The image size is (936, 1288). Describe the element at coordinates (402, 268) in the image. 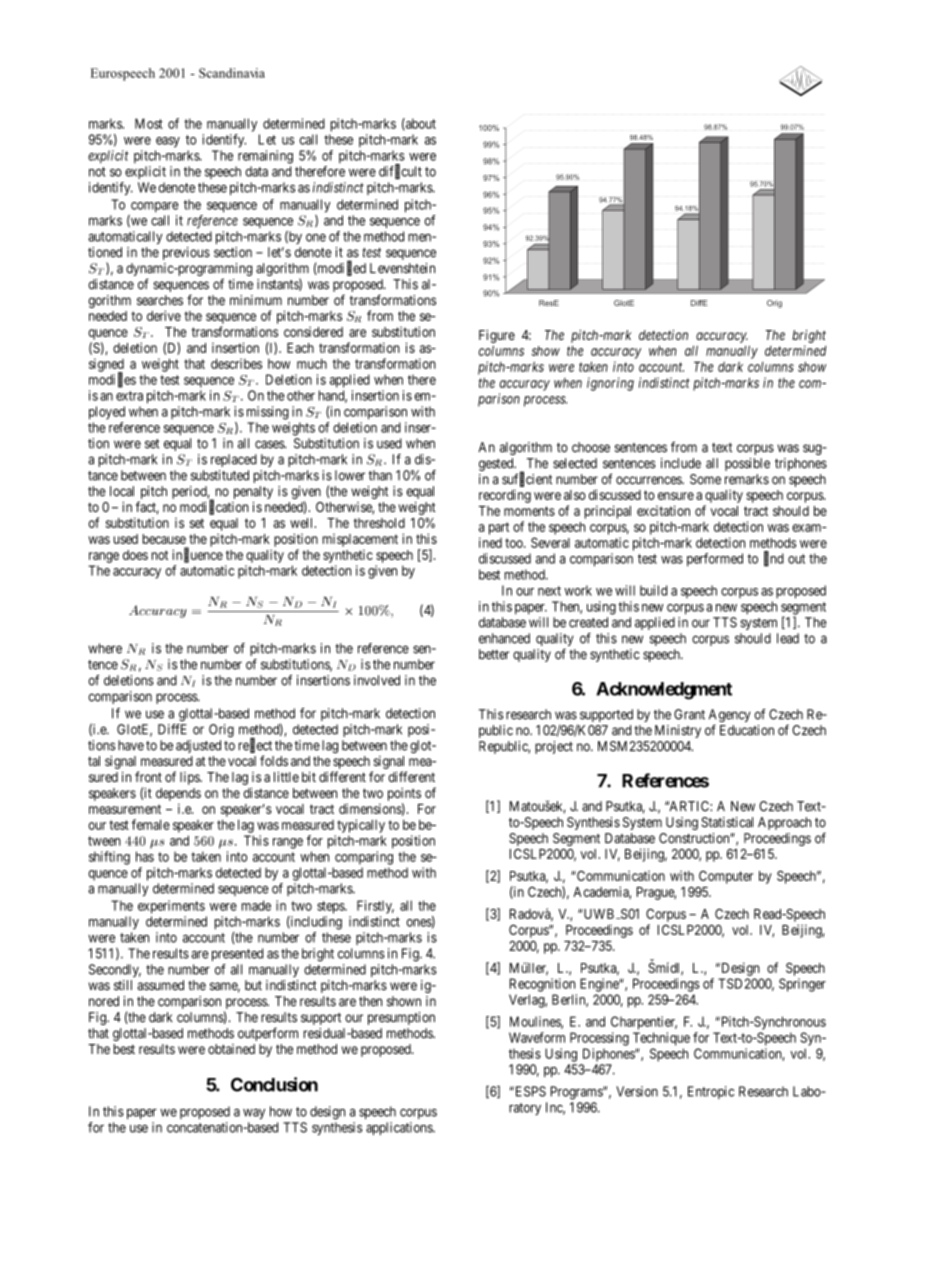

I see `Levenshtein` at that location.
